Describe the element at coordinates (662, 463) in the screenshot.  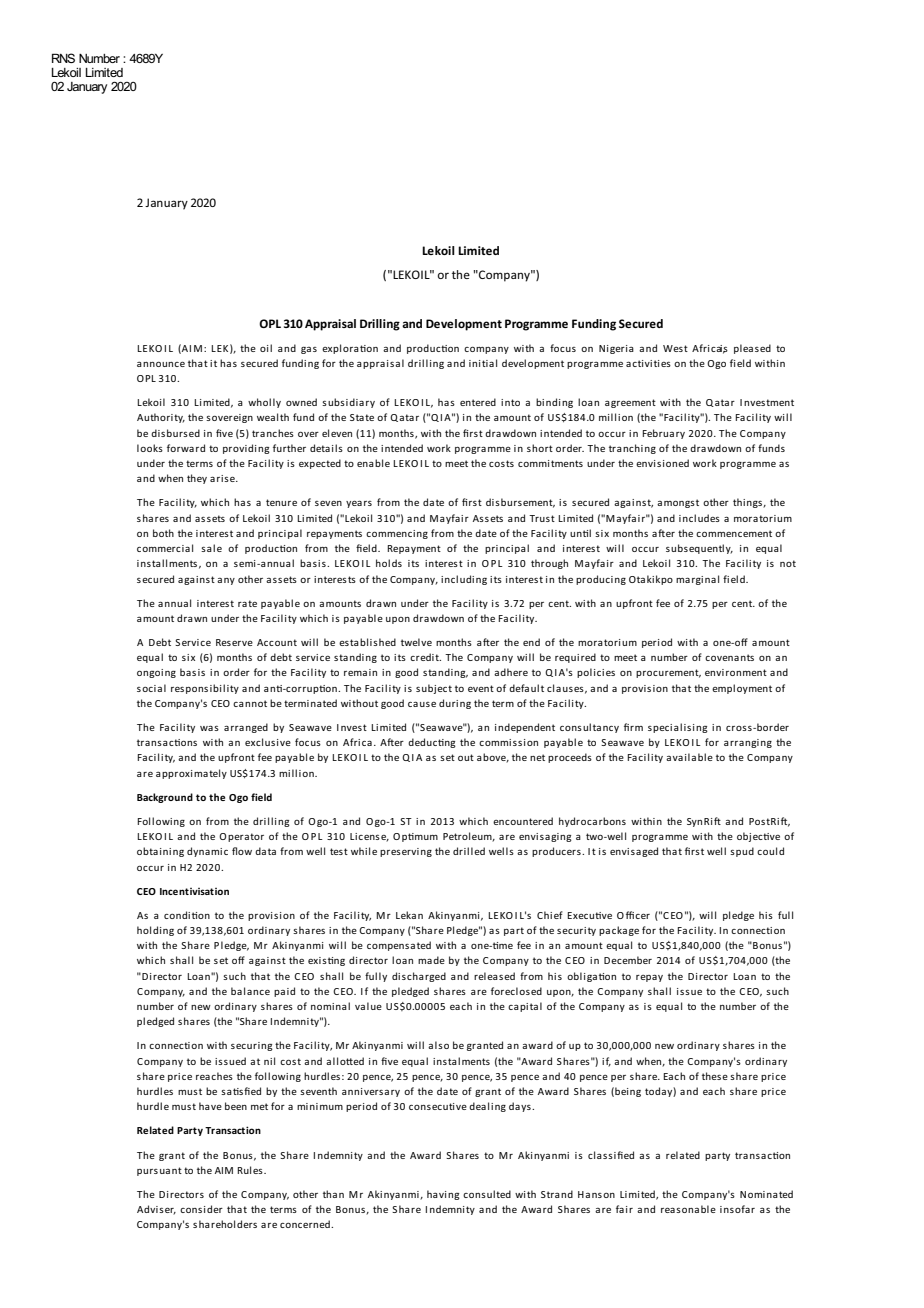
I see `envisioned` at that location.
